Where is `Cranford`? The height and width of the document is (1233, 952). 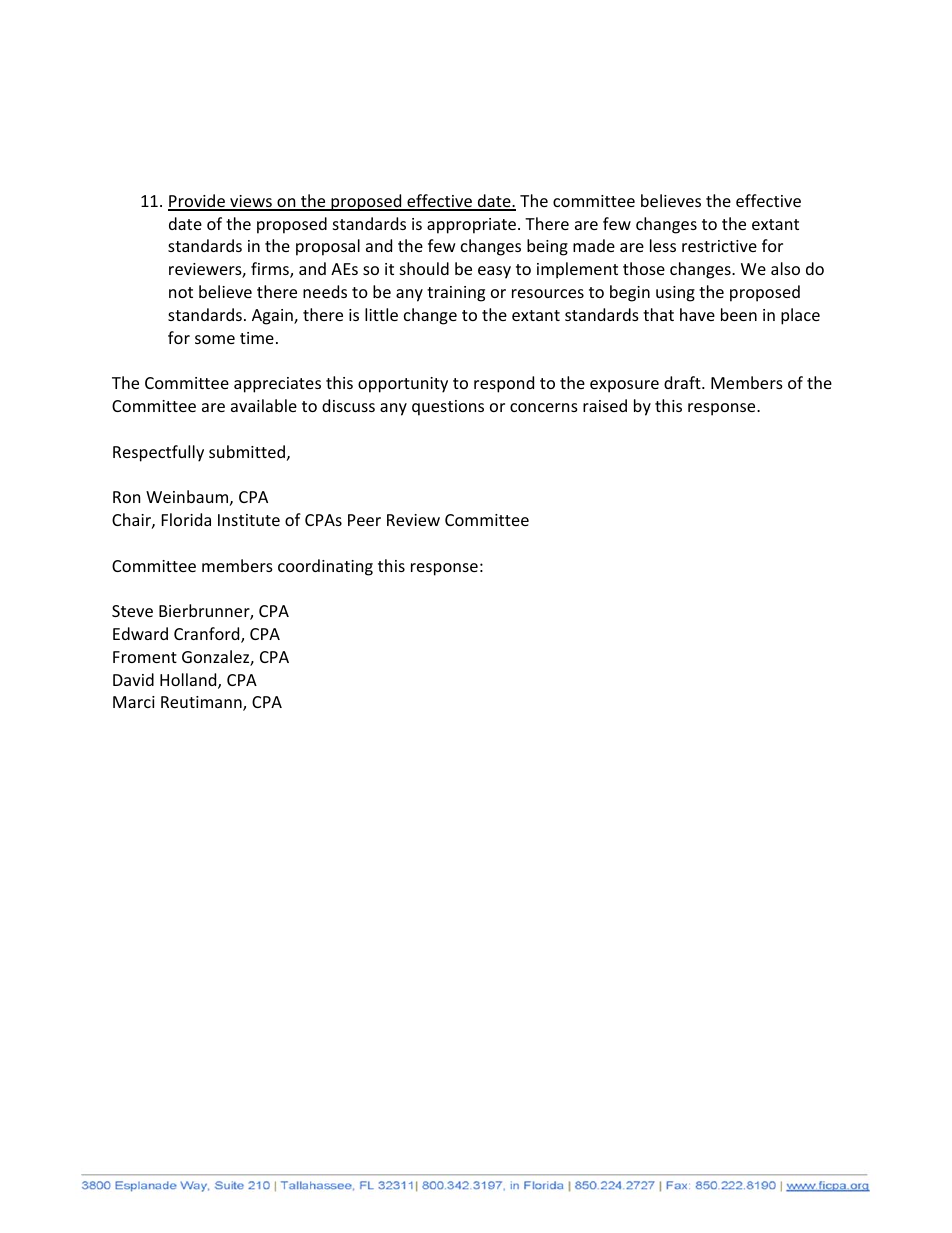
Cranford is located at coordinates (208, 635).
